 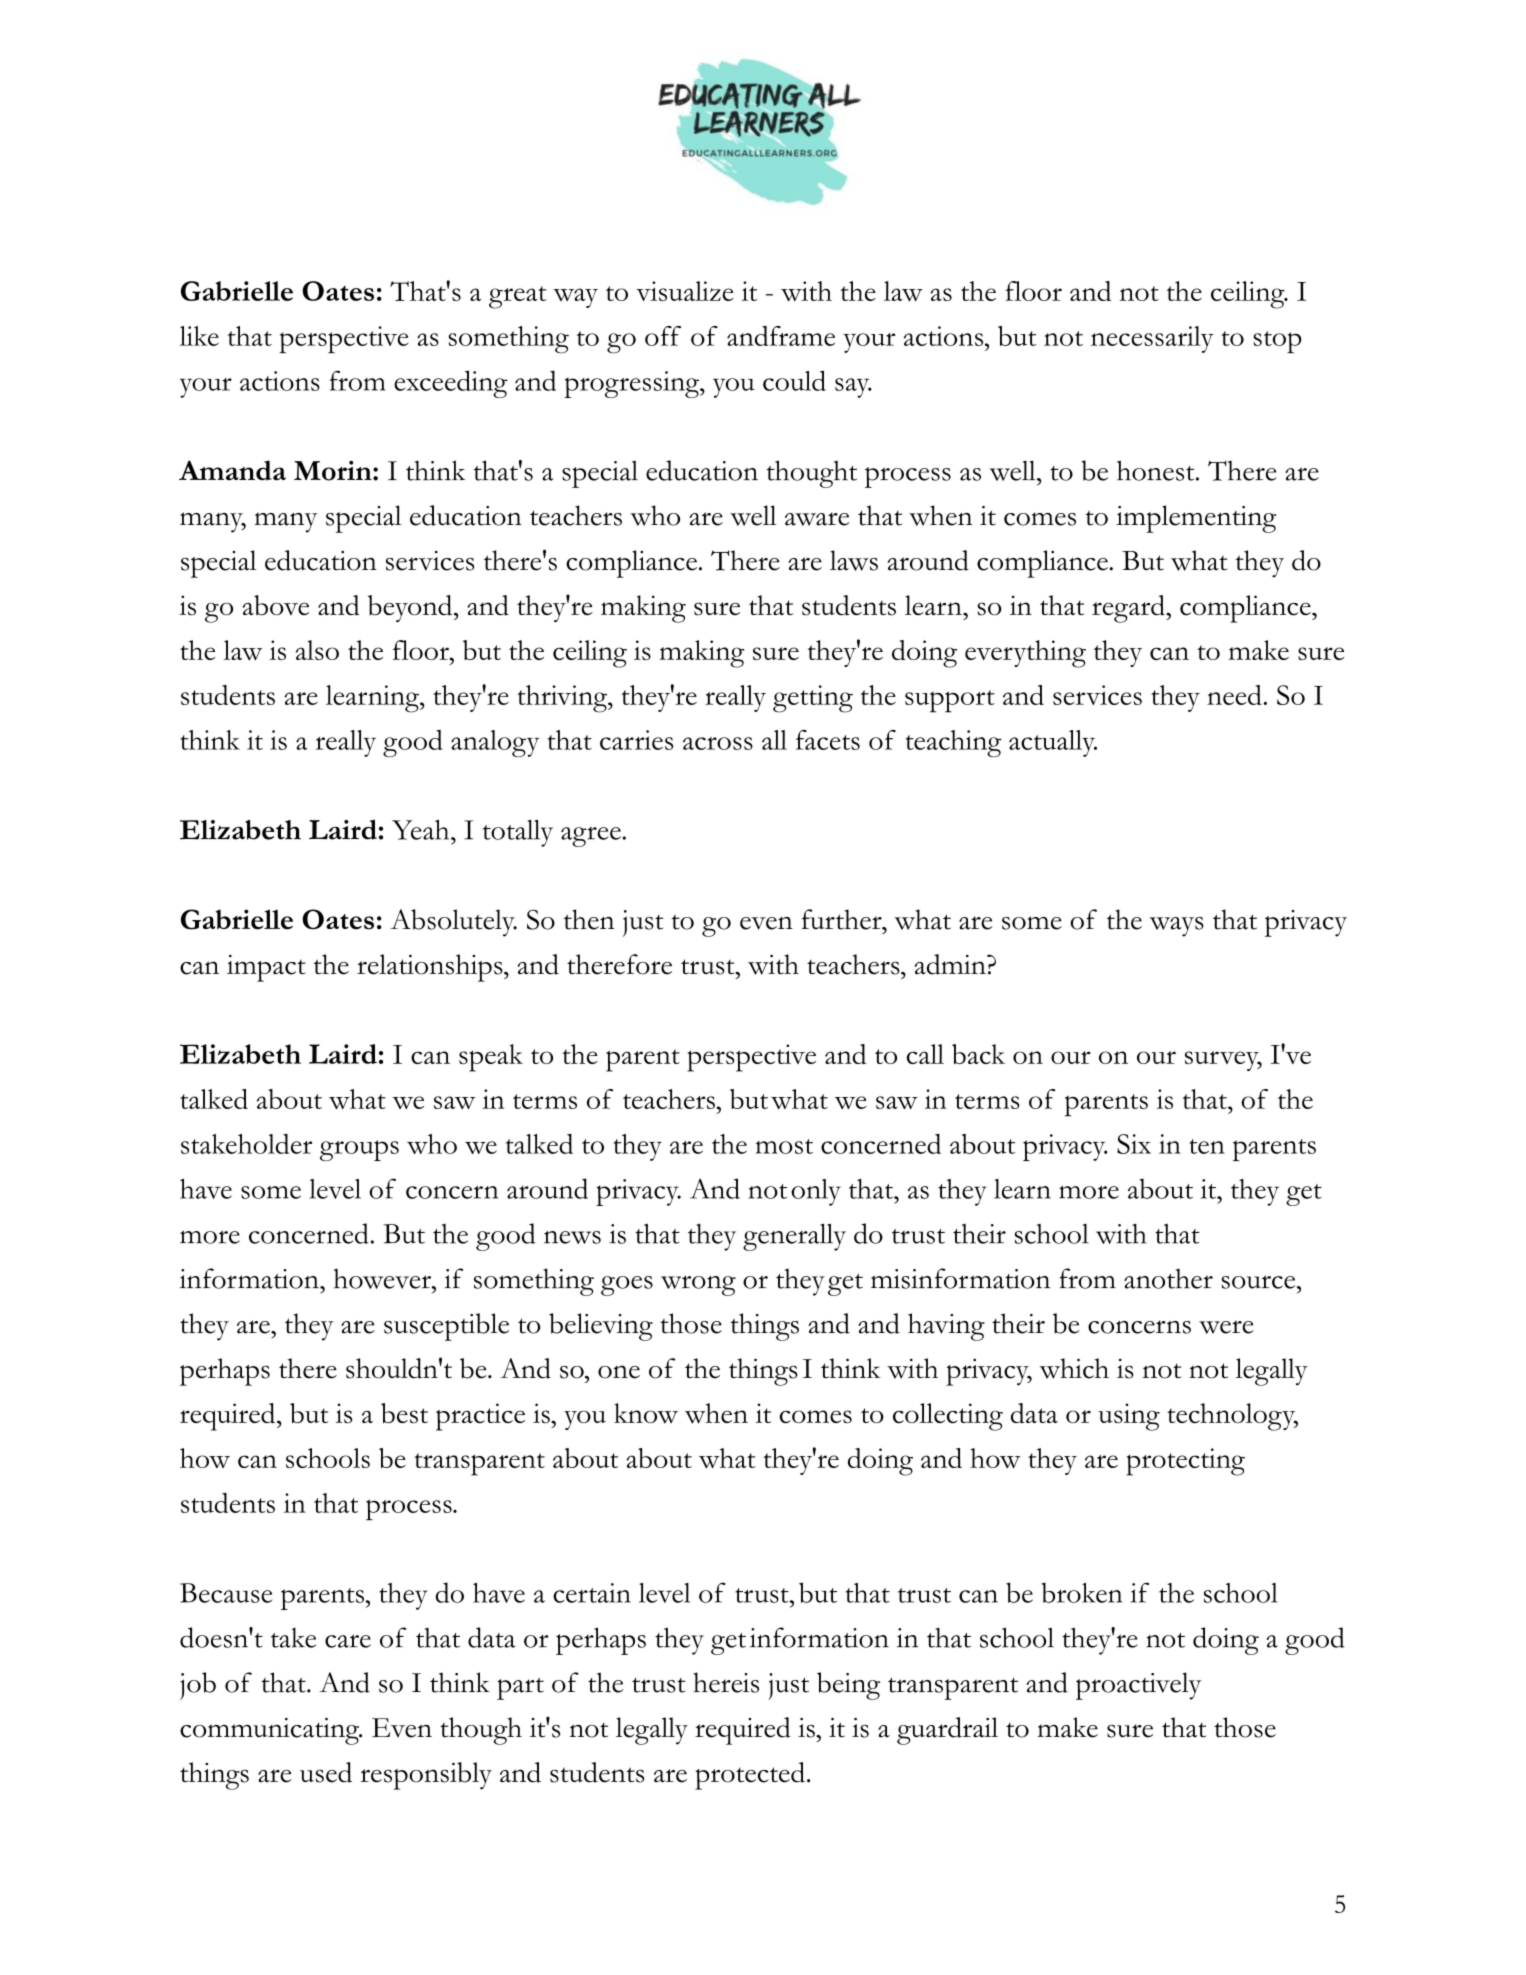 I want to click on proactively, so click(x=1139, y=1686).
